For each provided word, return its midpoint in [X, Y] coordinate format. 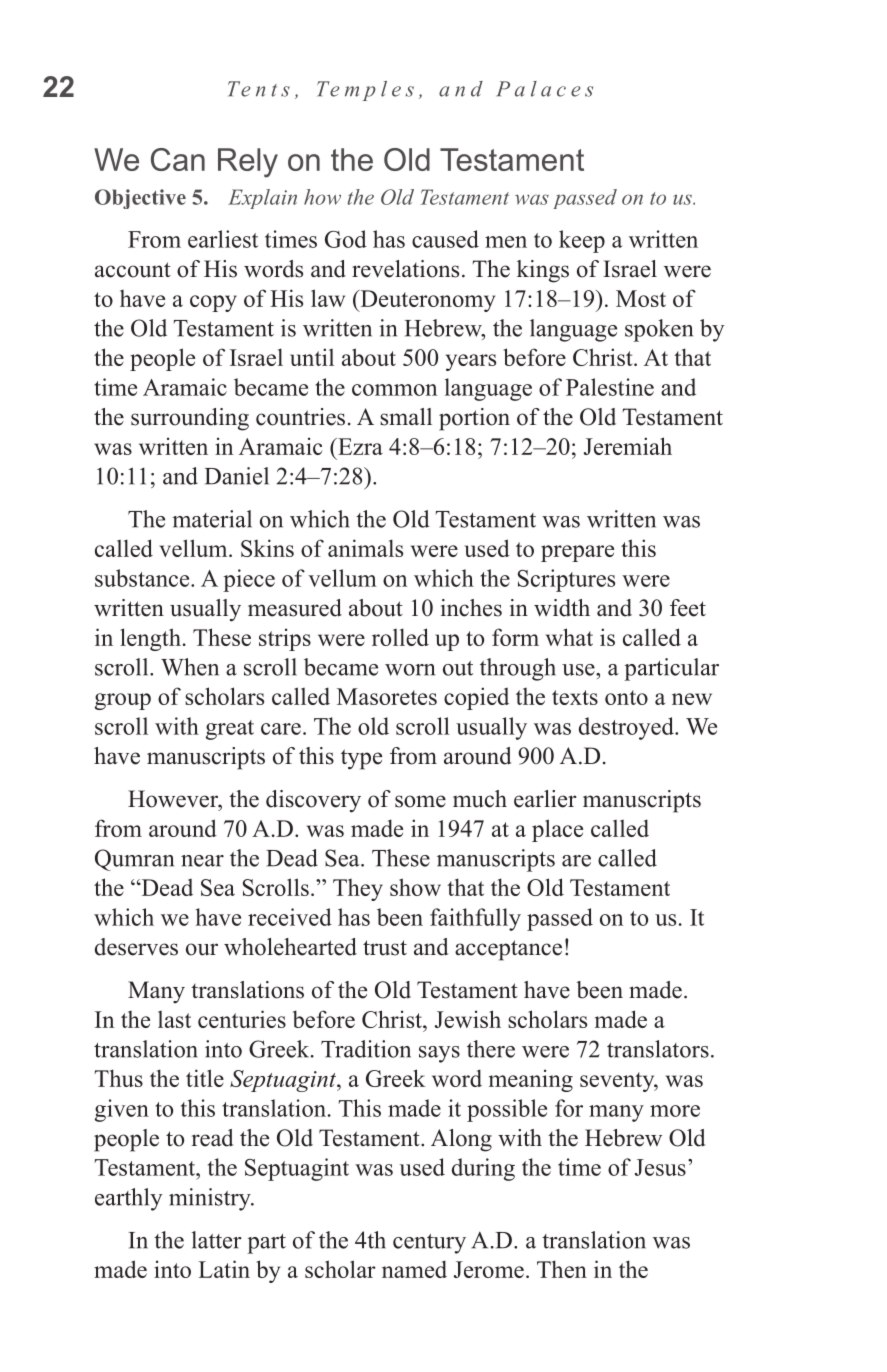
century [429, 1244]
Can [178, 159]
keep [582, 241]
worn [410, 670]
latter [217, 1240]
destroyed [627, 728]
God [346, 239]
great [230, 730]
